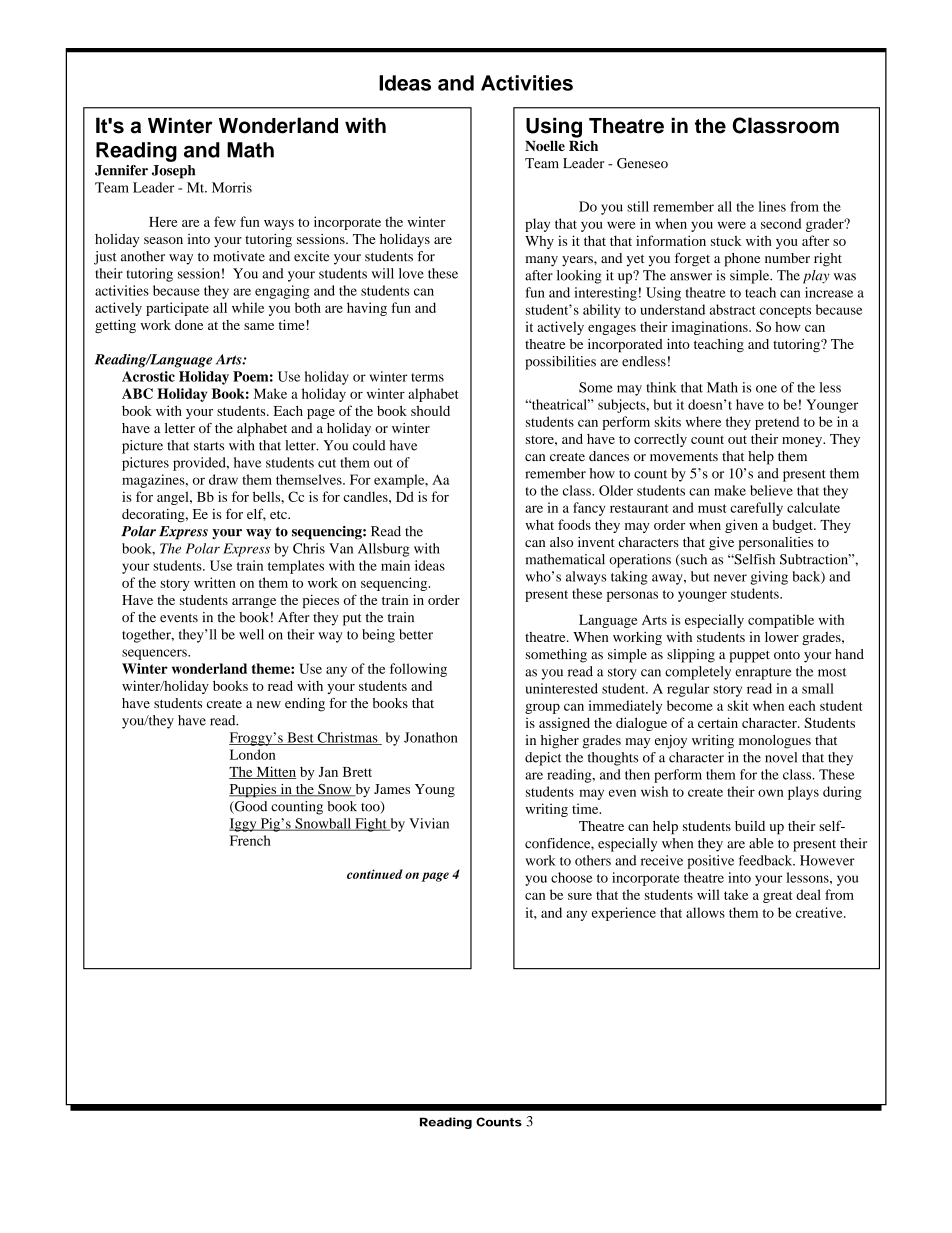 The height and width of the screenshot is (1233, 952). Describe the element at coordinates (173, 172) in the screenshot. I see `Joseph` at that location.
